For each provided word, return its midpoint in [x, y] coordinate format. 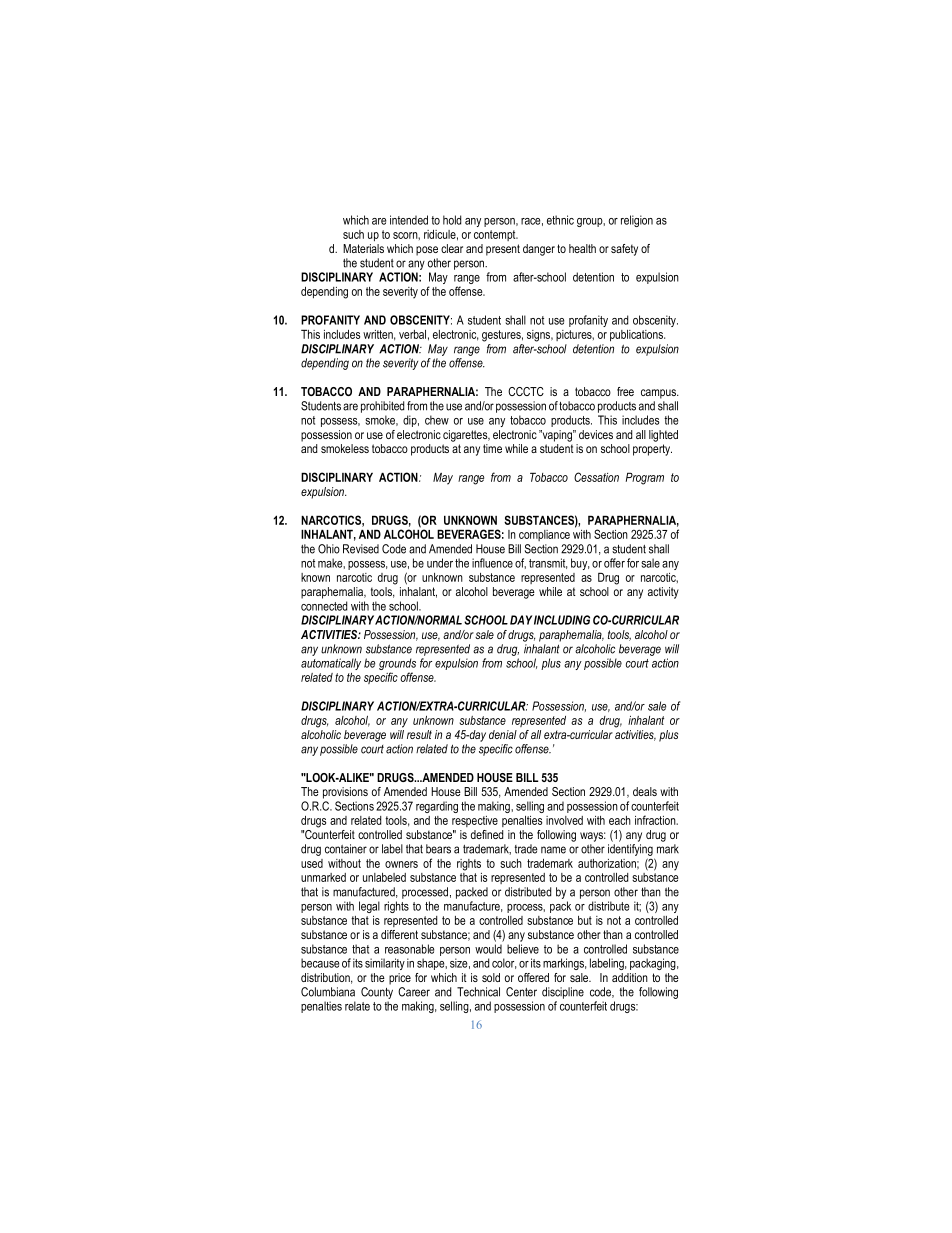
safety [624, 250]
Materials [363, 248]
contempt [496, 235]
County [377, 993]
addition [630, 977]
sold [491, 977]
